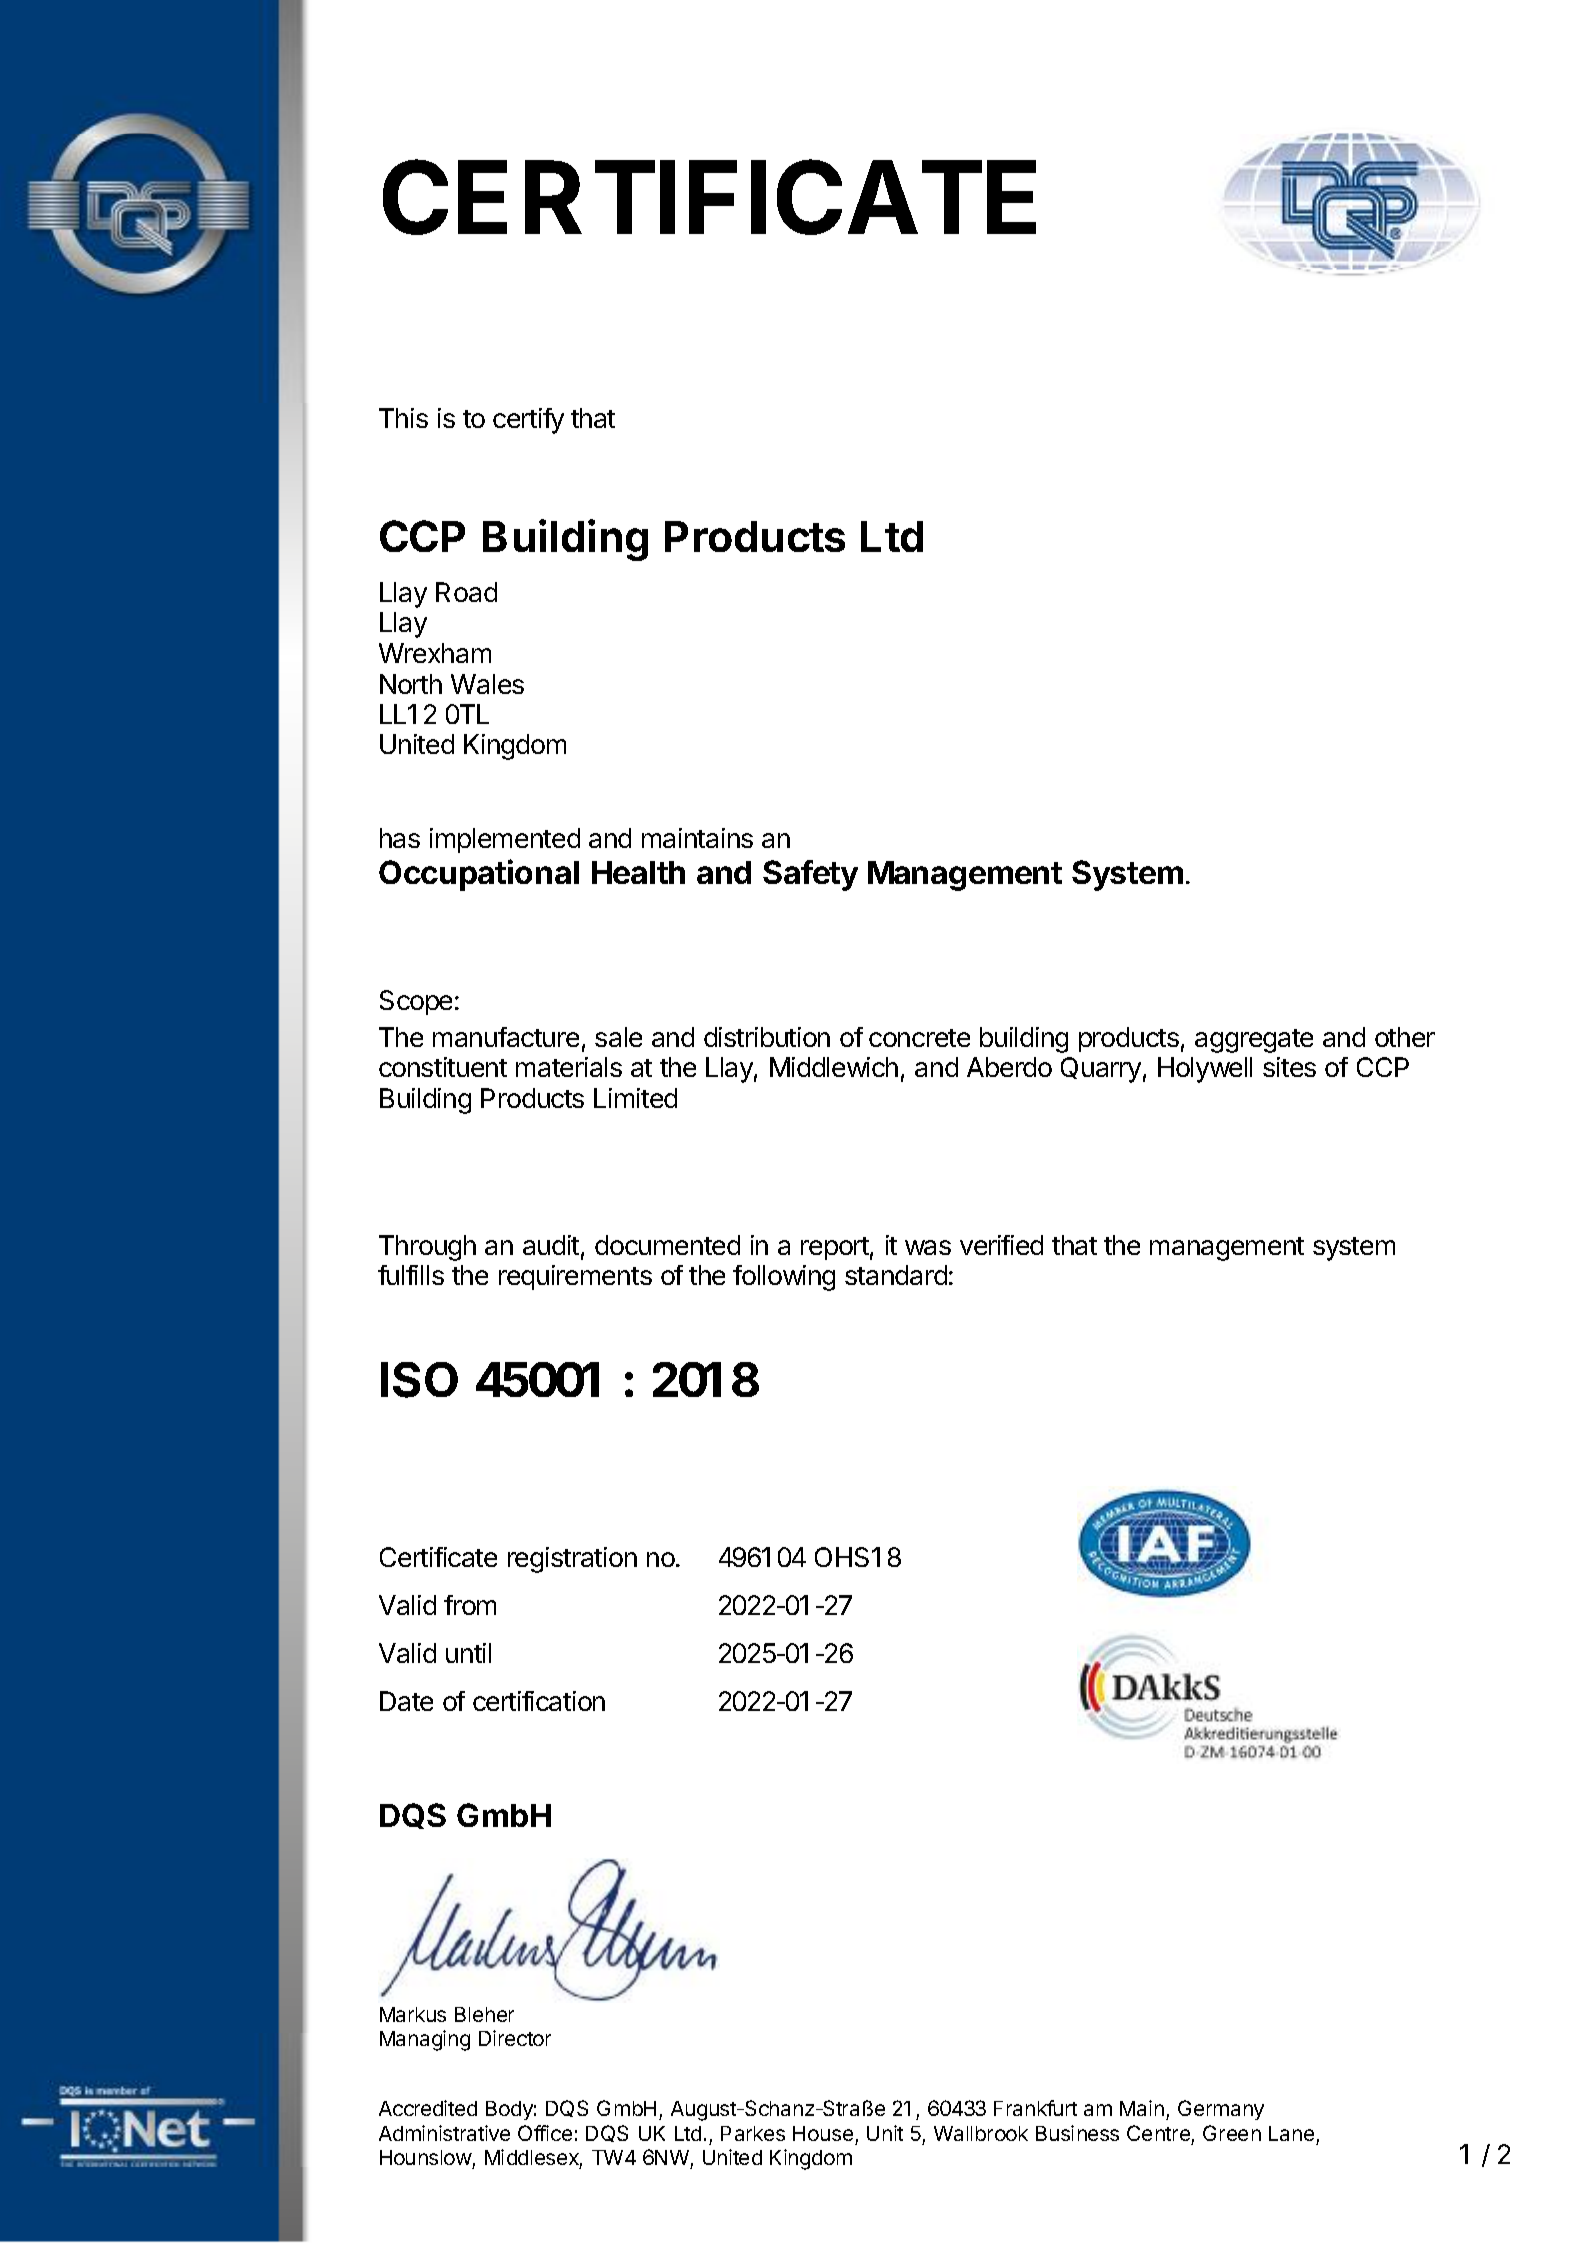  I want to click on certification, so click(539, 1701).
